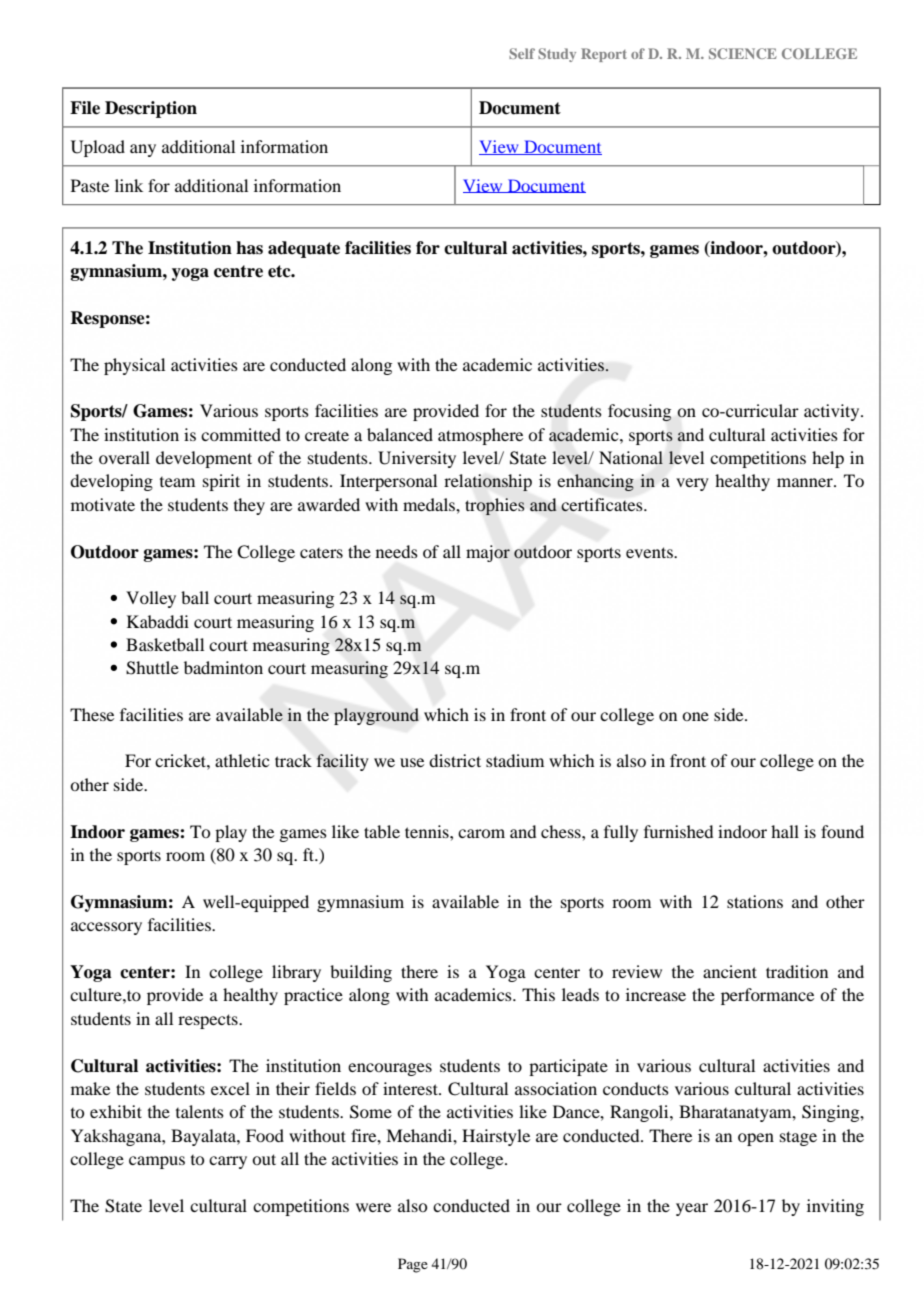  I want to click on manner, so click(806, 482).
